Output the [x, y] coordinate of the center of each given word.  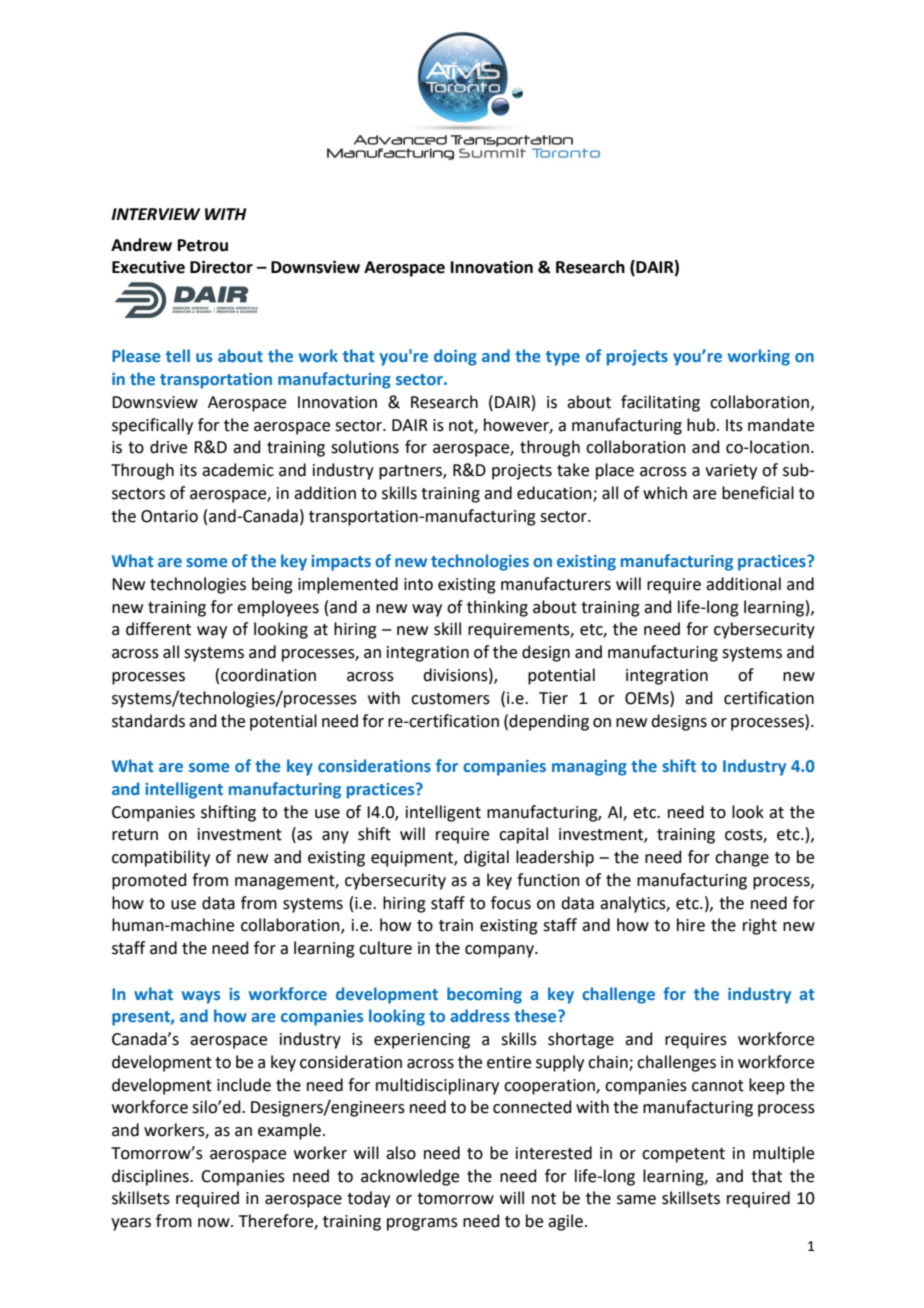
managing [589, 768]
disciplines [151, 1177]
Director [221, 267]
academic [238, 470]
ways [201, 997]
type [563, 358]
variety [731, 472]
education [555, 494]
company [500, 951]
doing [455, 357]
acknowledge [410, 1177]
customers [450, 699]
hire [691, 925]
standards [148, 721]
